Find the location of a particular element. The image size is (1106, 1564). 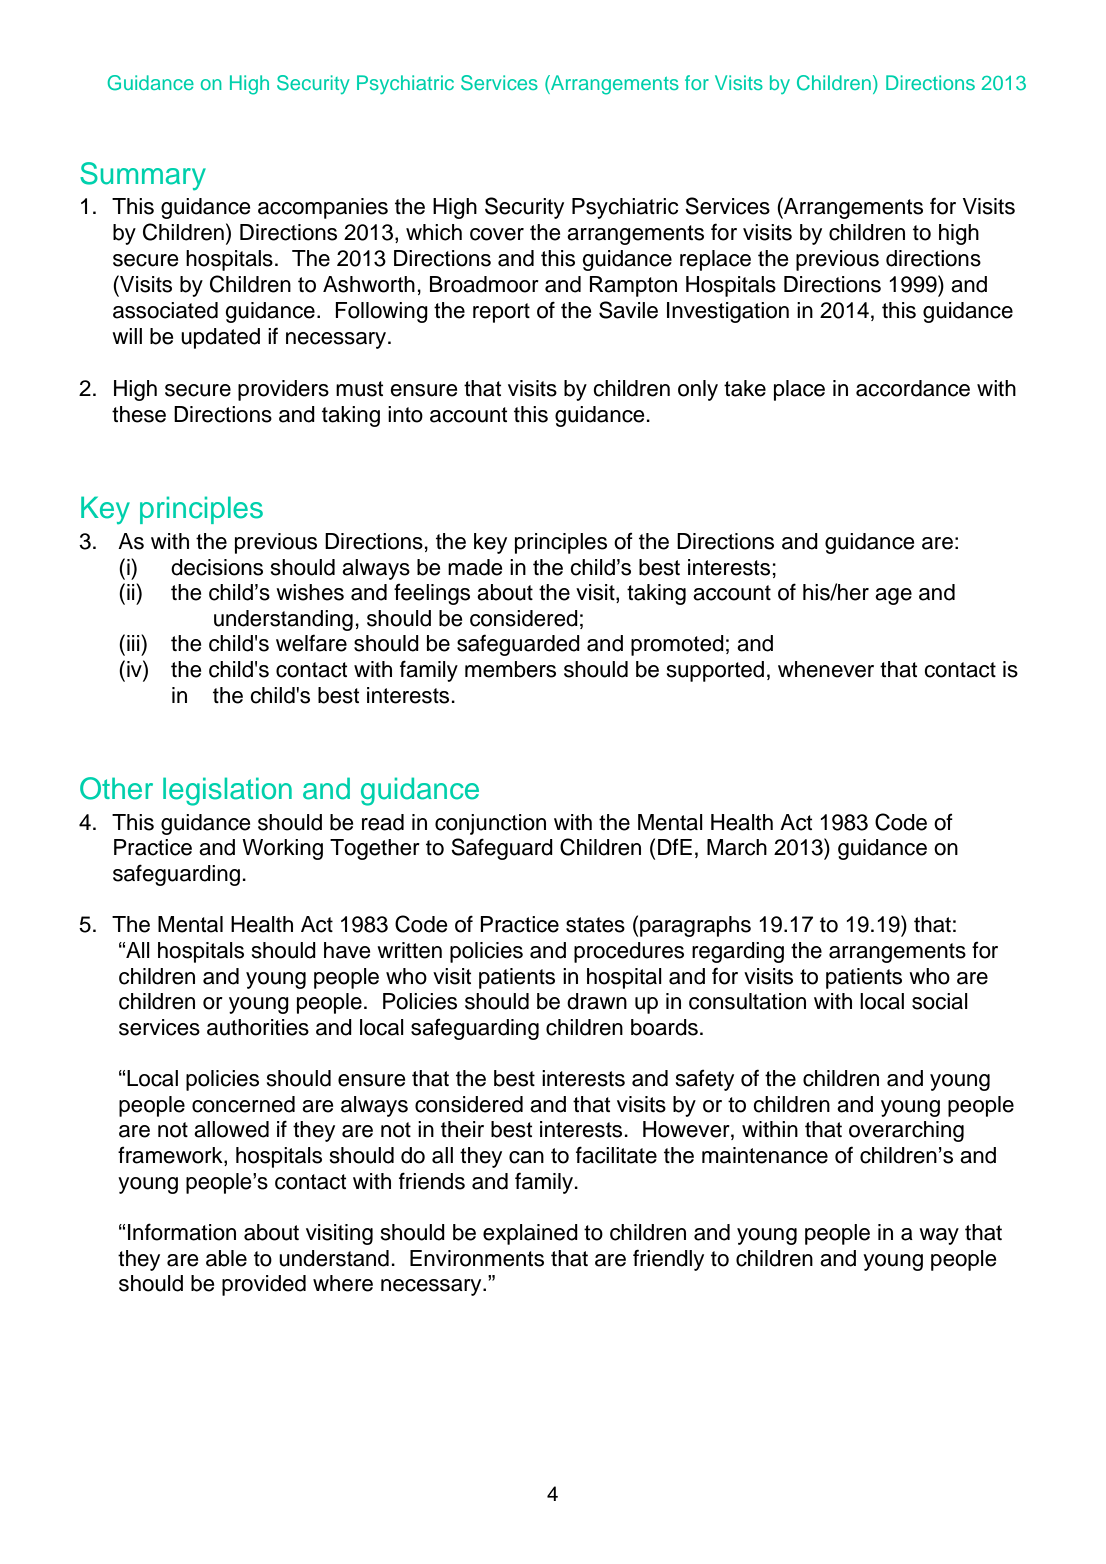

drawn is located at coordinates (597, 1001).
